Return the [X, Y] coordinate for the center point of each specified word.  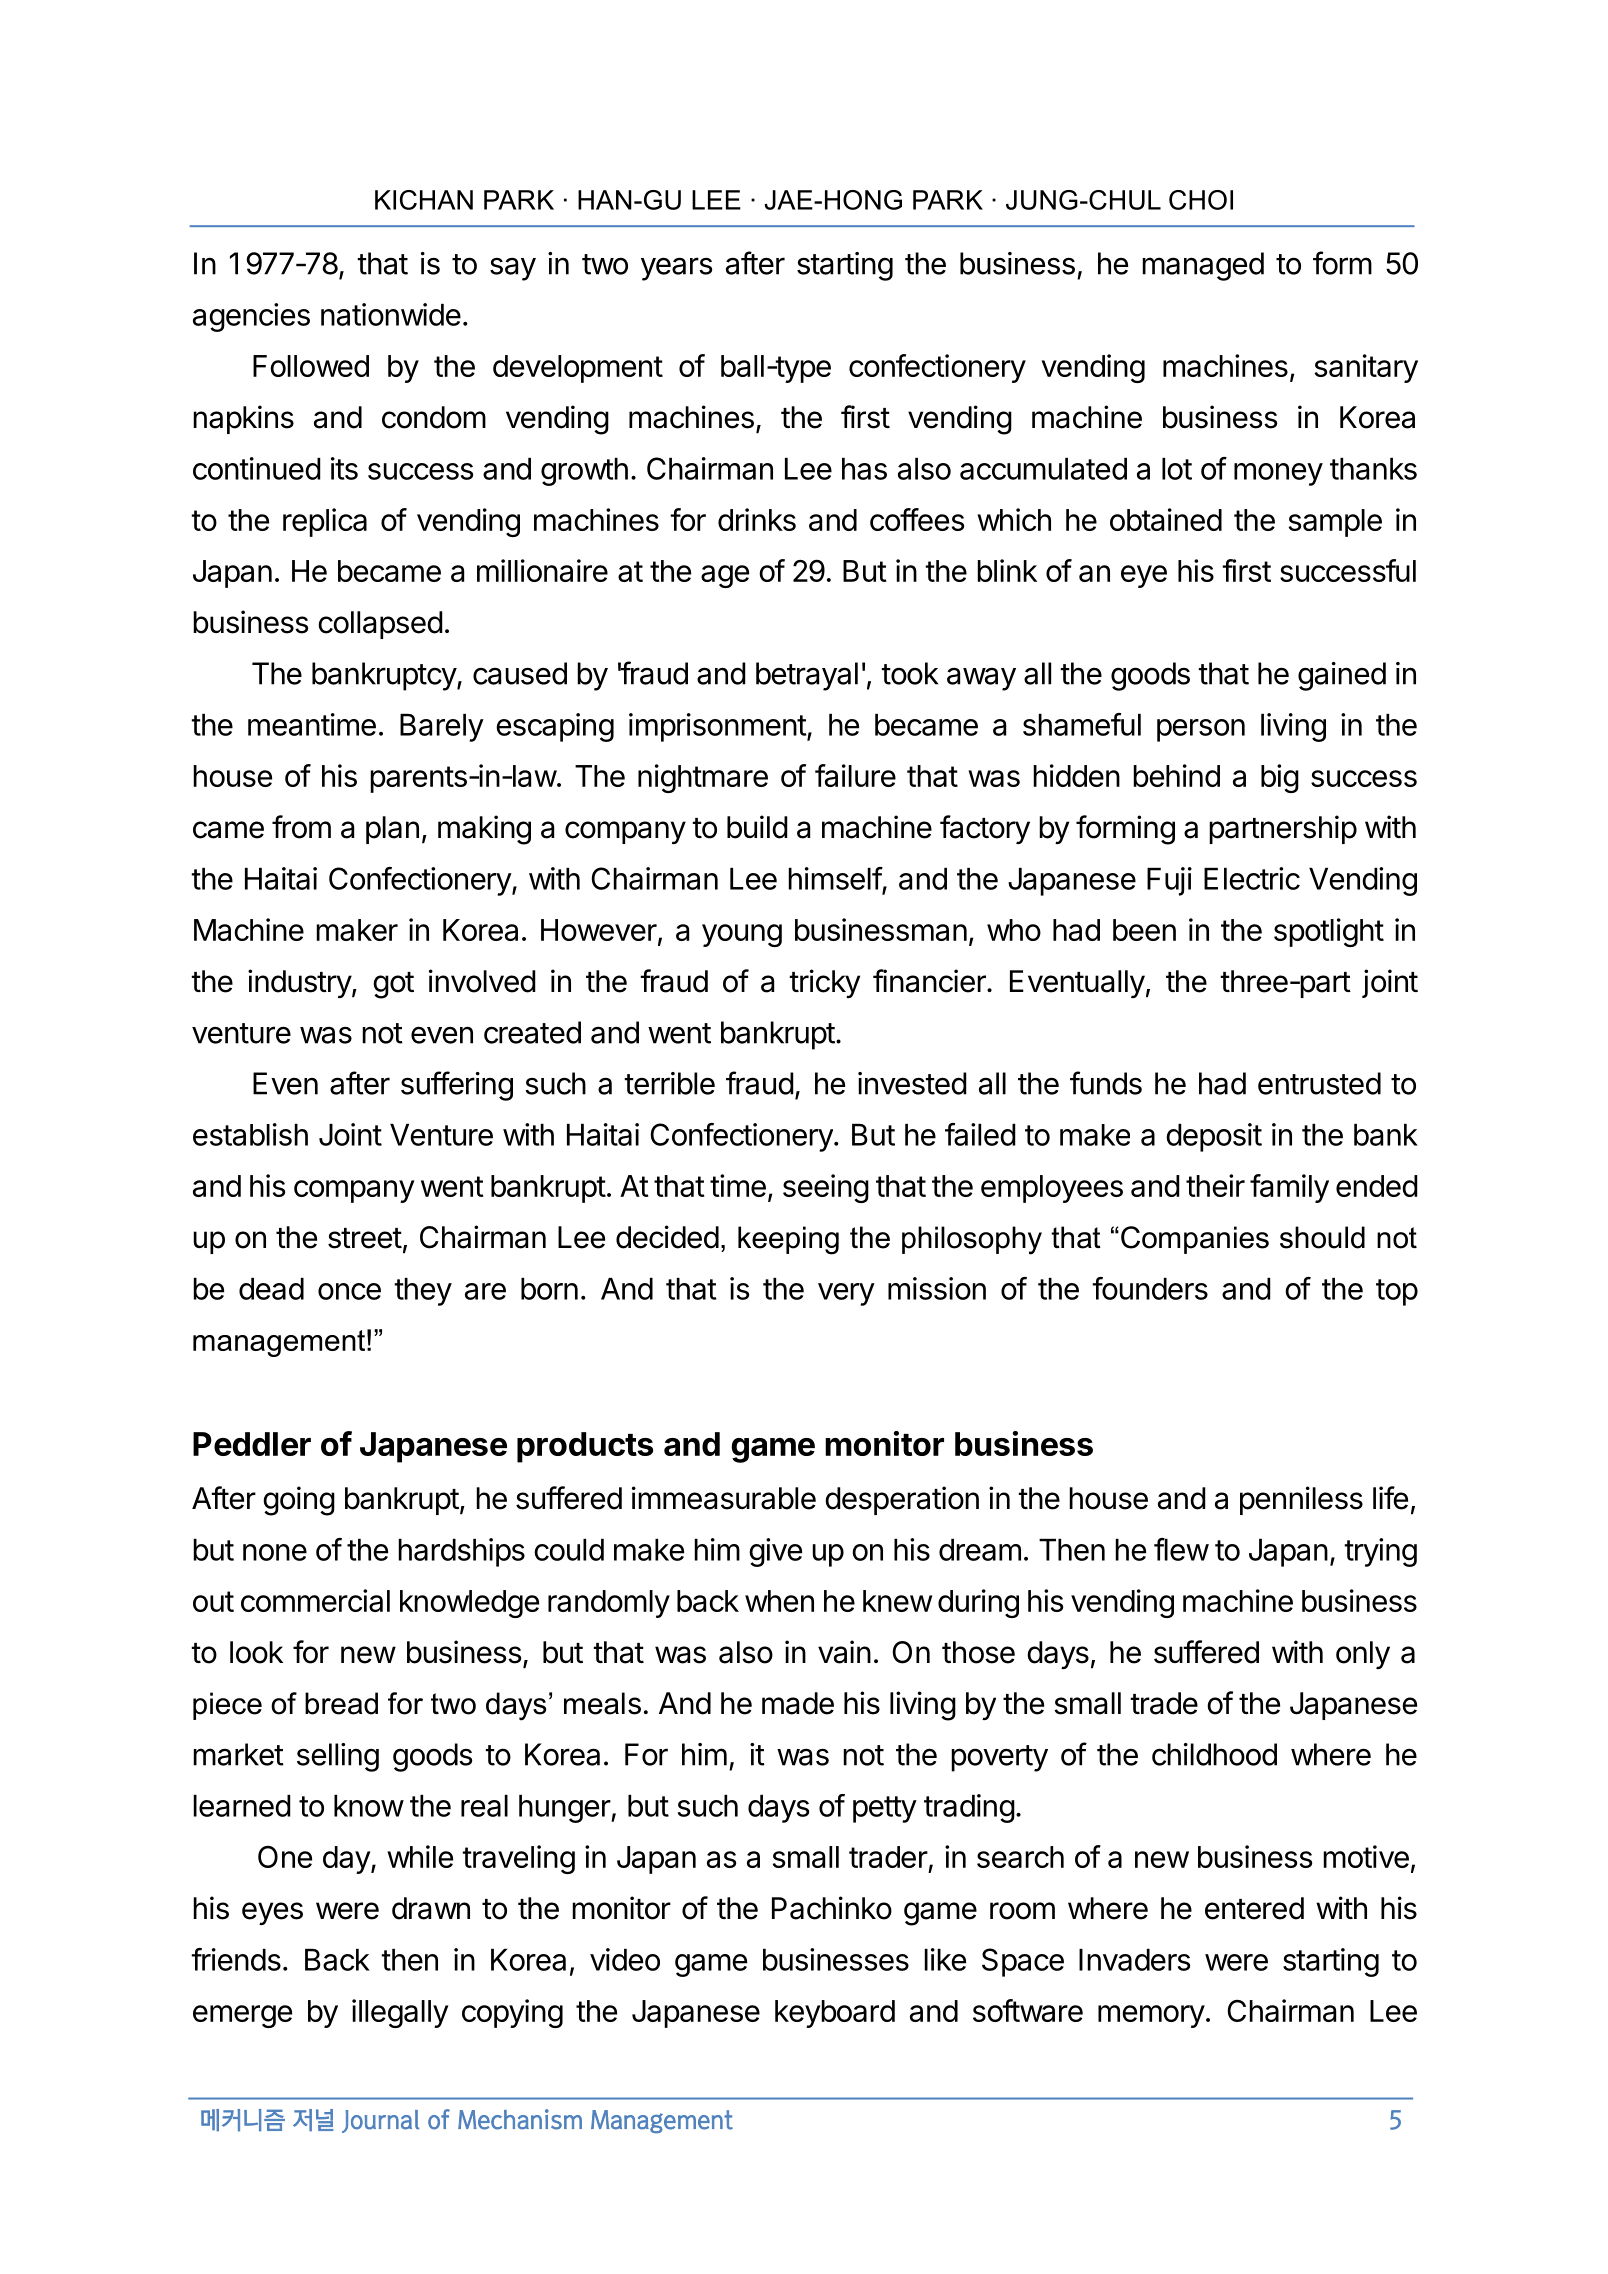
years [677, 269]
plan [392, 830]
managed [1203, 266]
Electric [1252, 878]
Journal [380, 2121]
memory [1151, 2016]
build [757, 827]
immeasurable [724, 1498]
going [299, 1501]
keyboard [835, 2014]
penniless [1301, 1500]
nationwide [391, 314]
